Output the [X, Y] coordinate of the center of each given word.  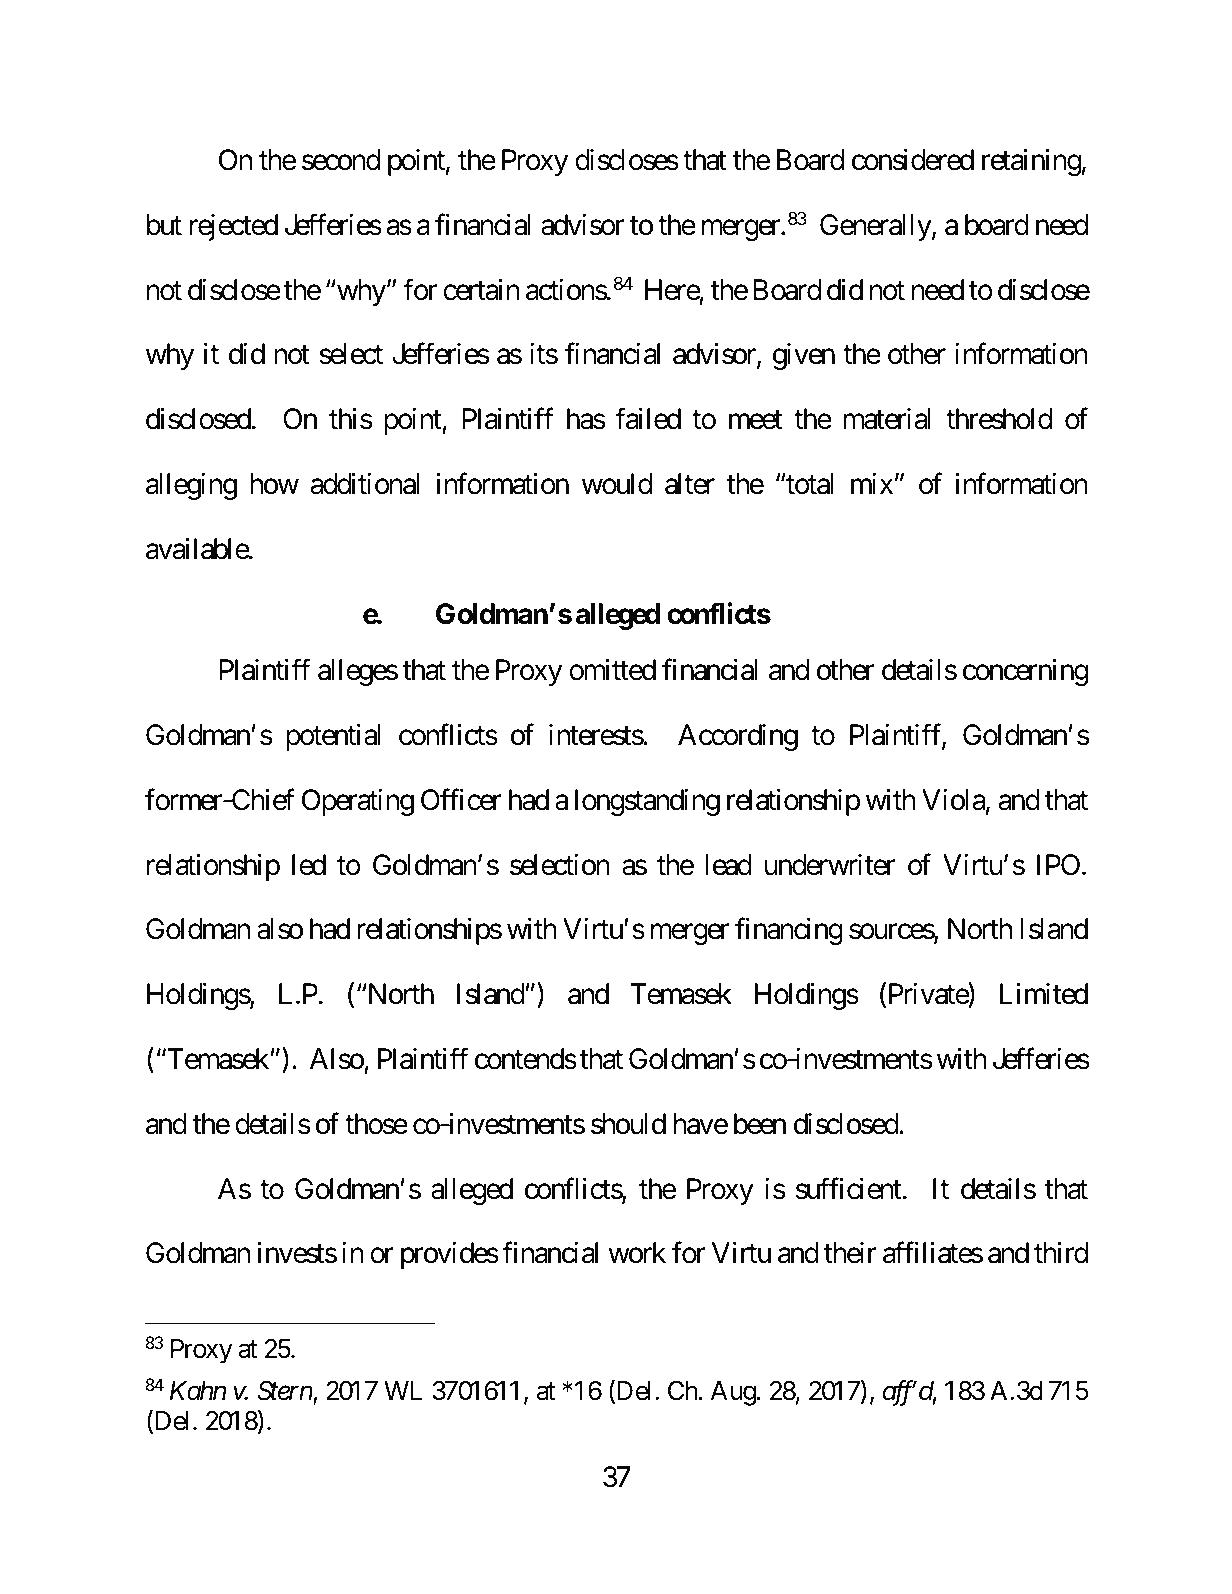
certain [481, 290]
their [850, 1253]
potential [333, 737]
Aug [733, 1393]
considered [913, 160]
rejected [234, 227]
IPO [1058, 865]
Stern [285, 1392]
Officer [461, 800]
